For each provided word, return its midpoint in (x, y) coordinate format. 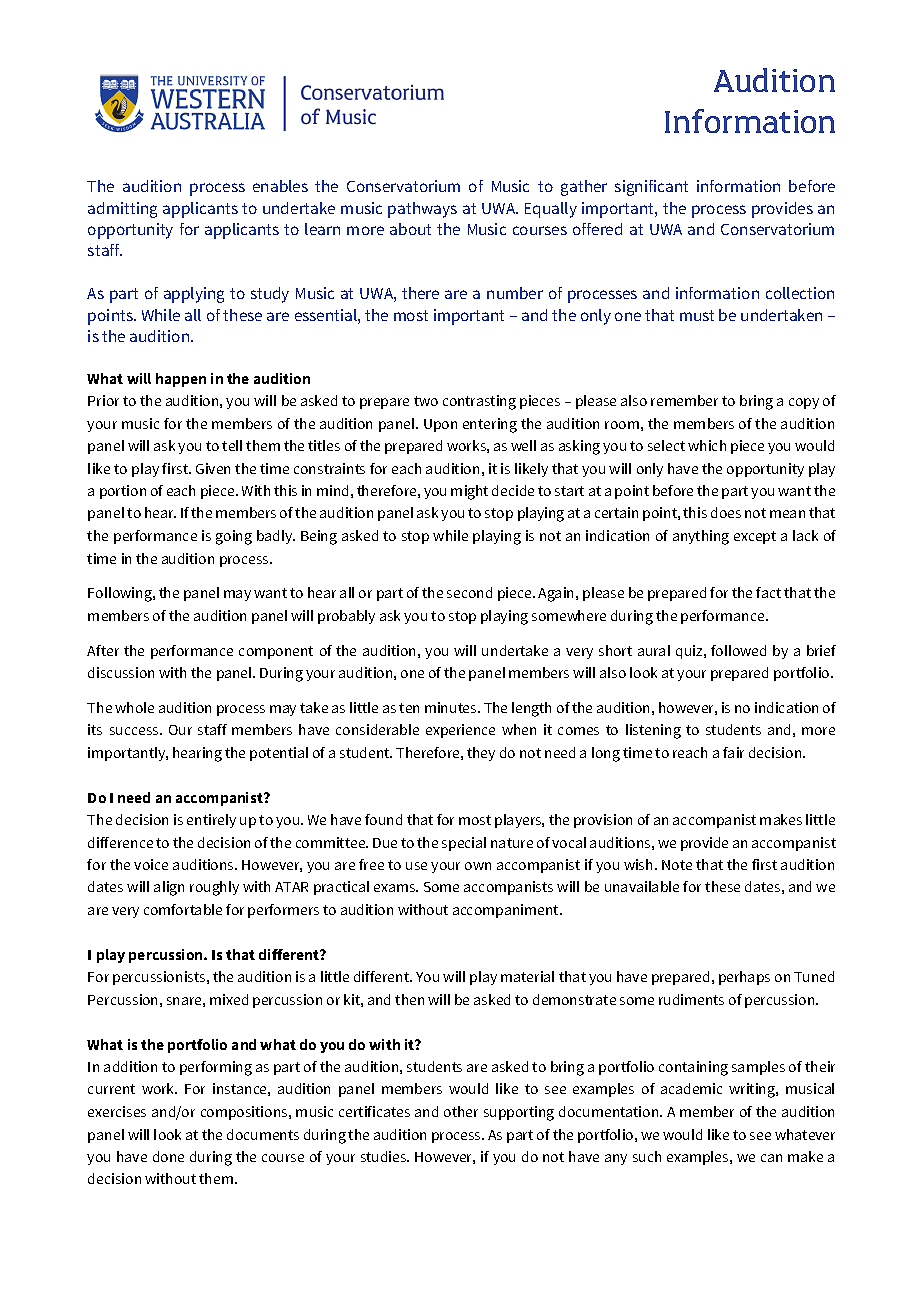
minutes (452, 707)
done (168, 1156)
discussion (121, 672)
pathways (422, 210)
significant (651, 188)
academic (691, 1088)
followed (738, 650)
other (461, 1111)
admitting (122, 210)
